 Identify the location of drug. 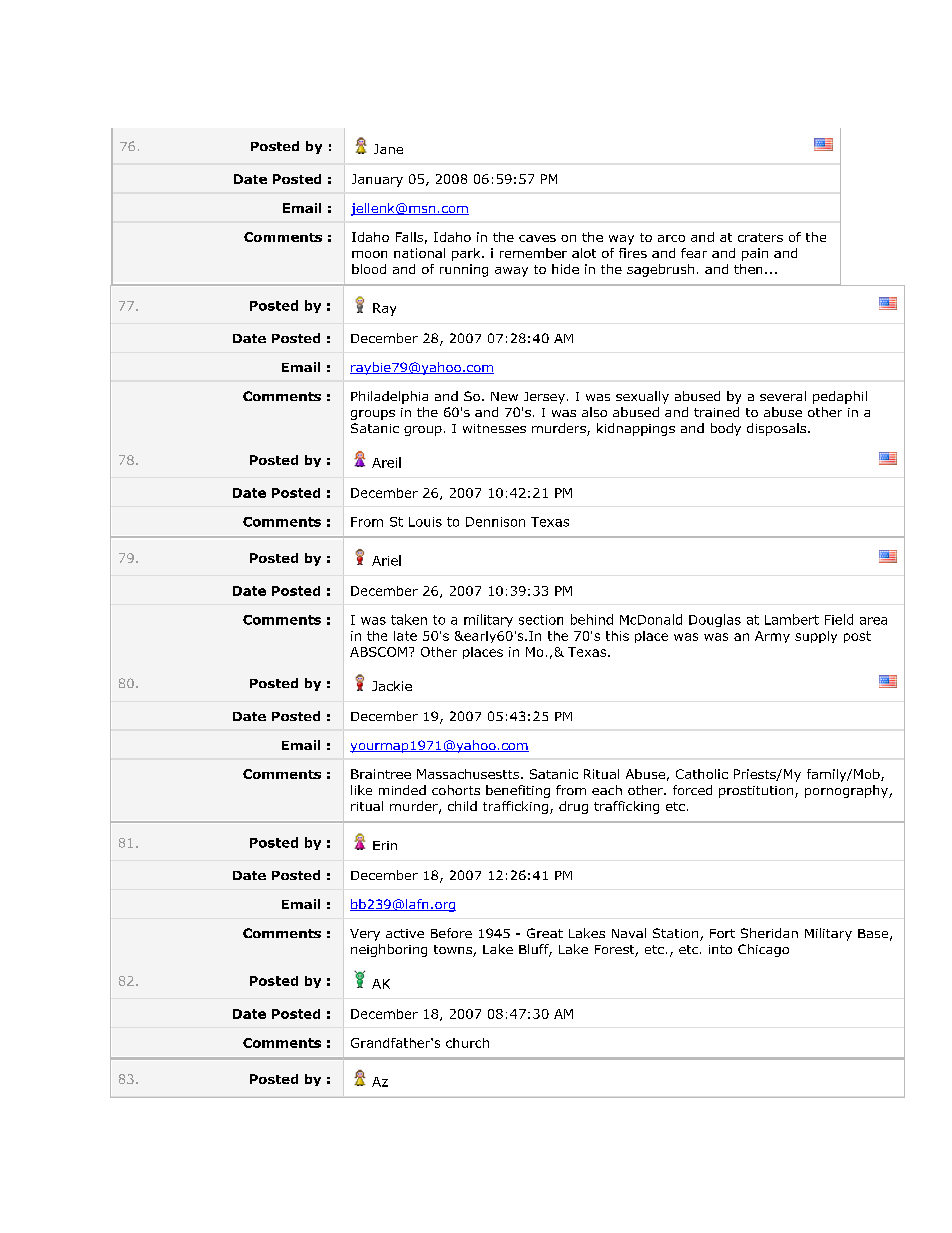
(573, 807).
